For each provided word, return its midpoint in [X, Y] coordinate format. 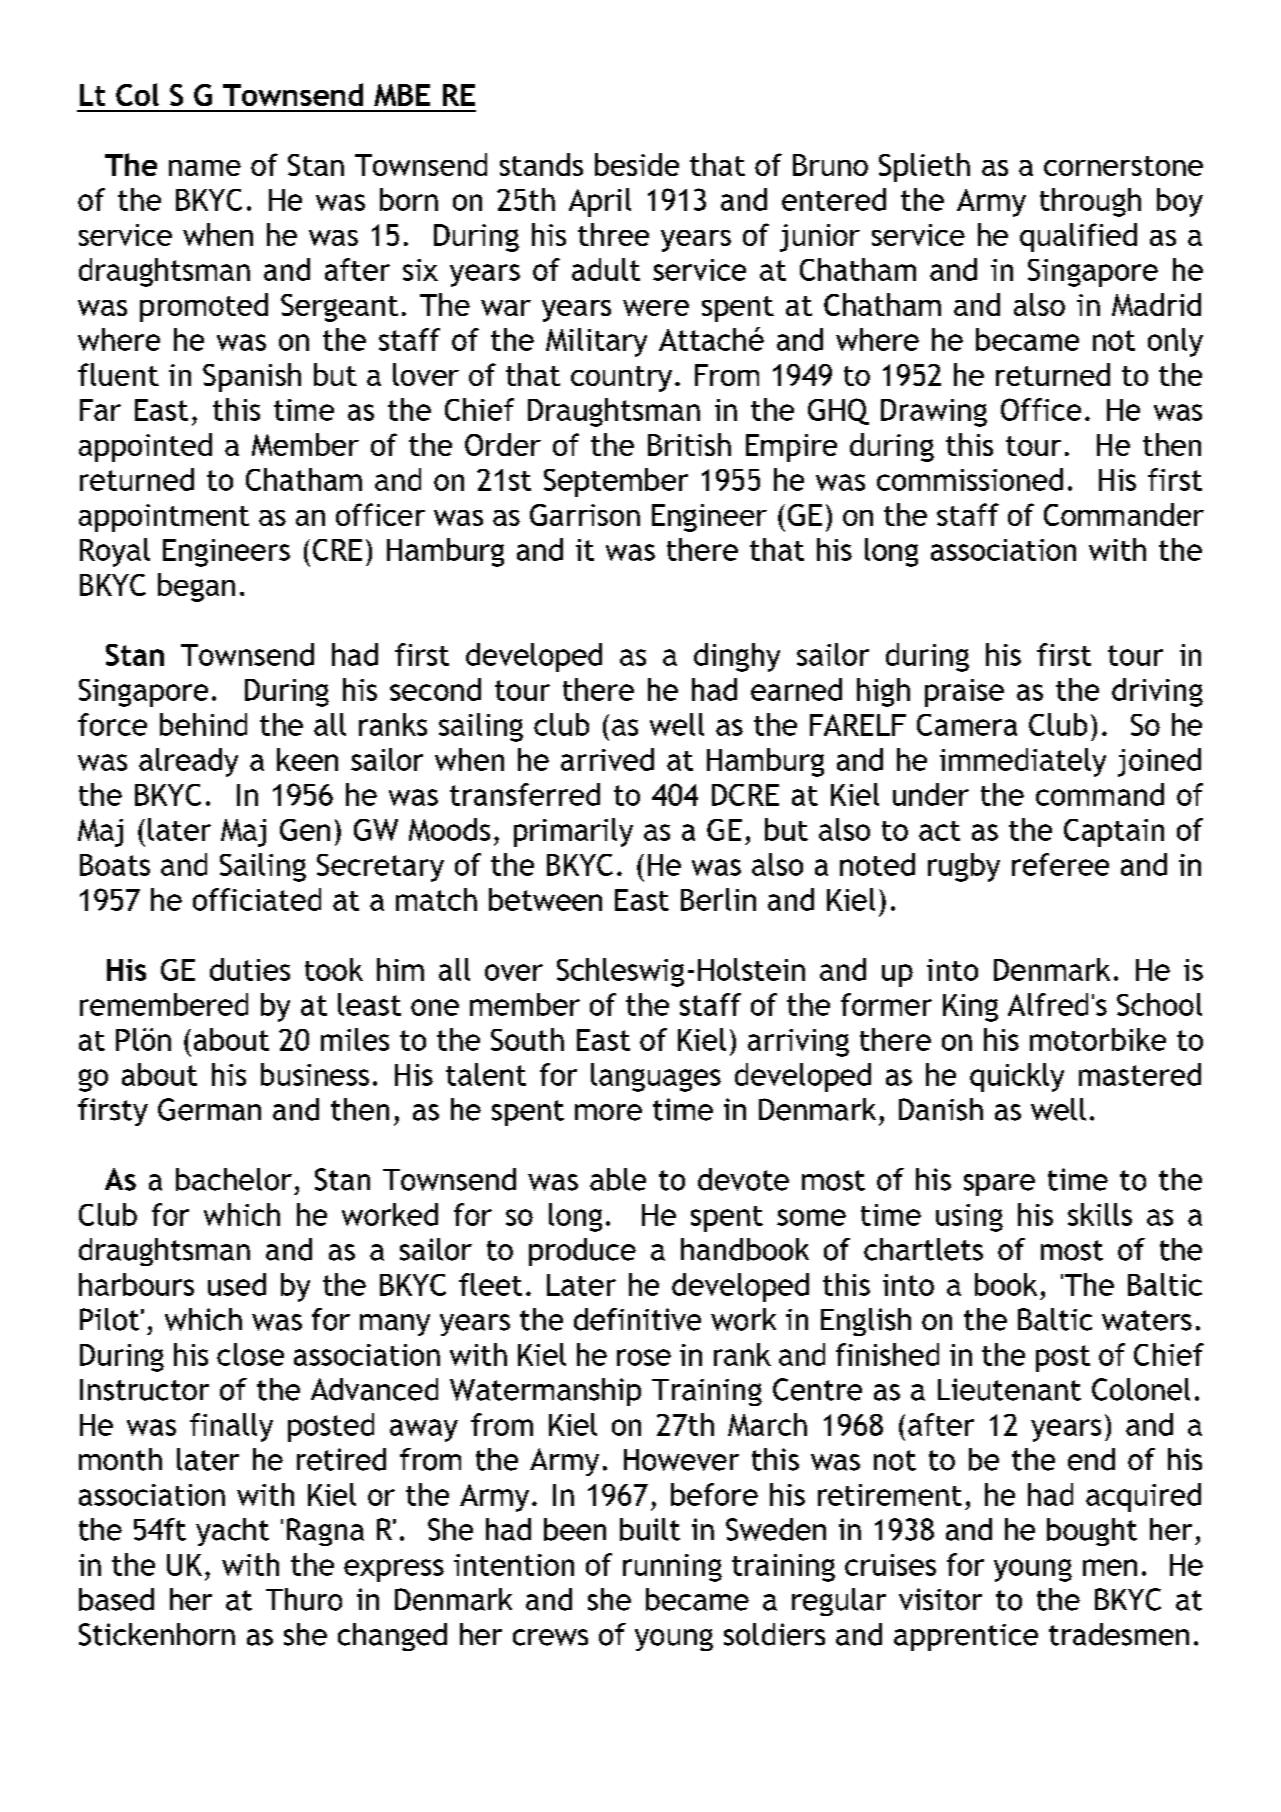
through [1090, 202]
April [600, 202]
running [672, 1568]
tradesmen [1119, 1634]
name [205, 168]
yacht [232, 1532]
